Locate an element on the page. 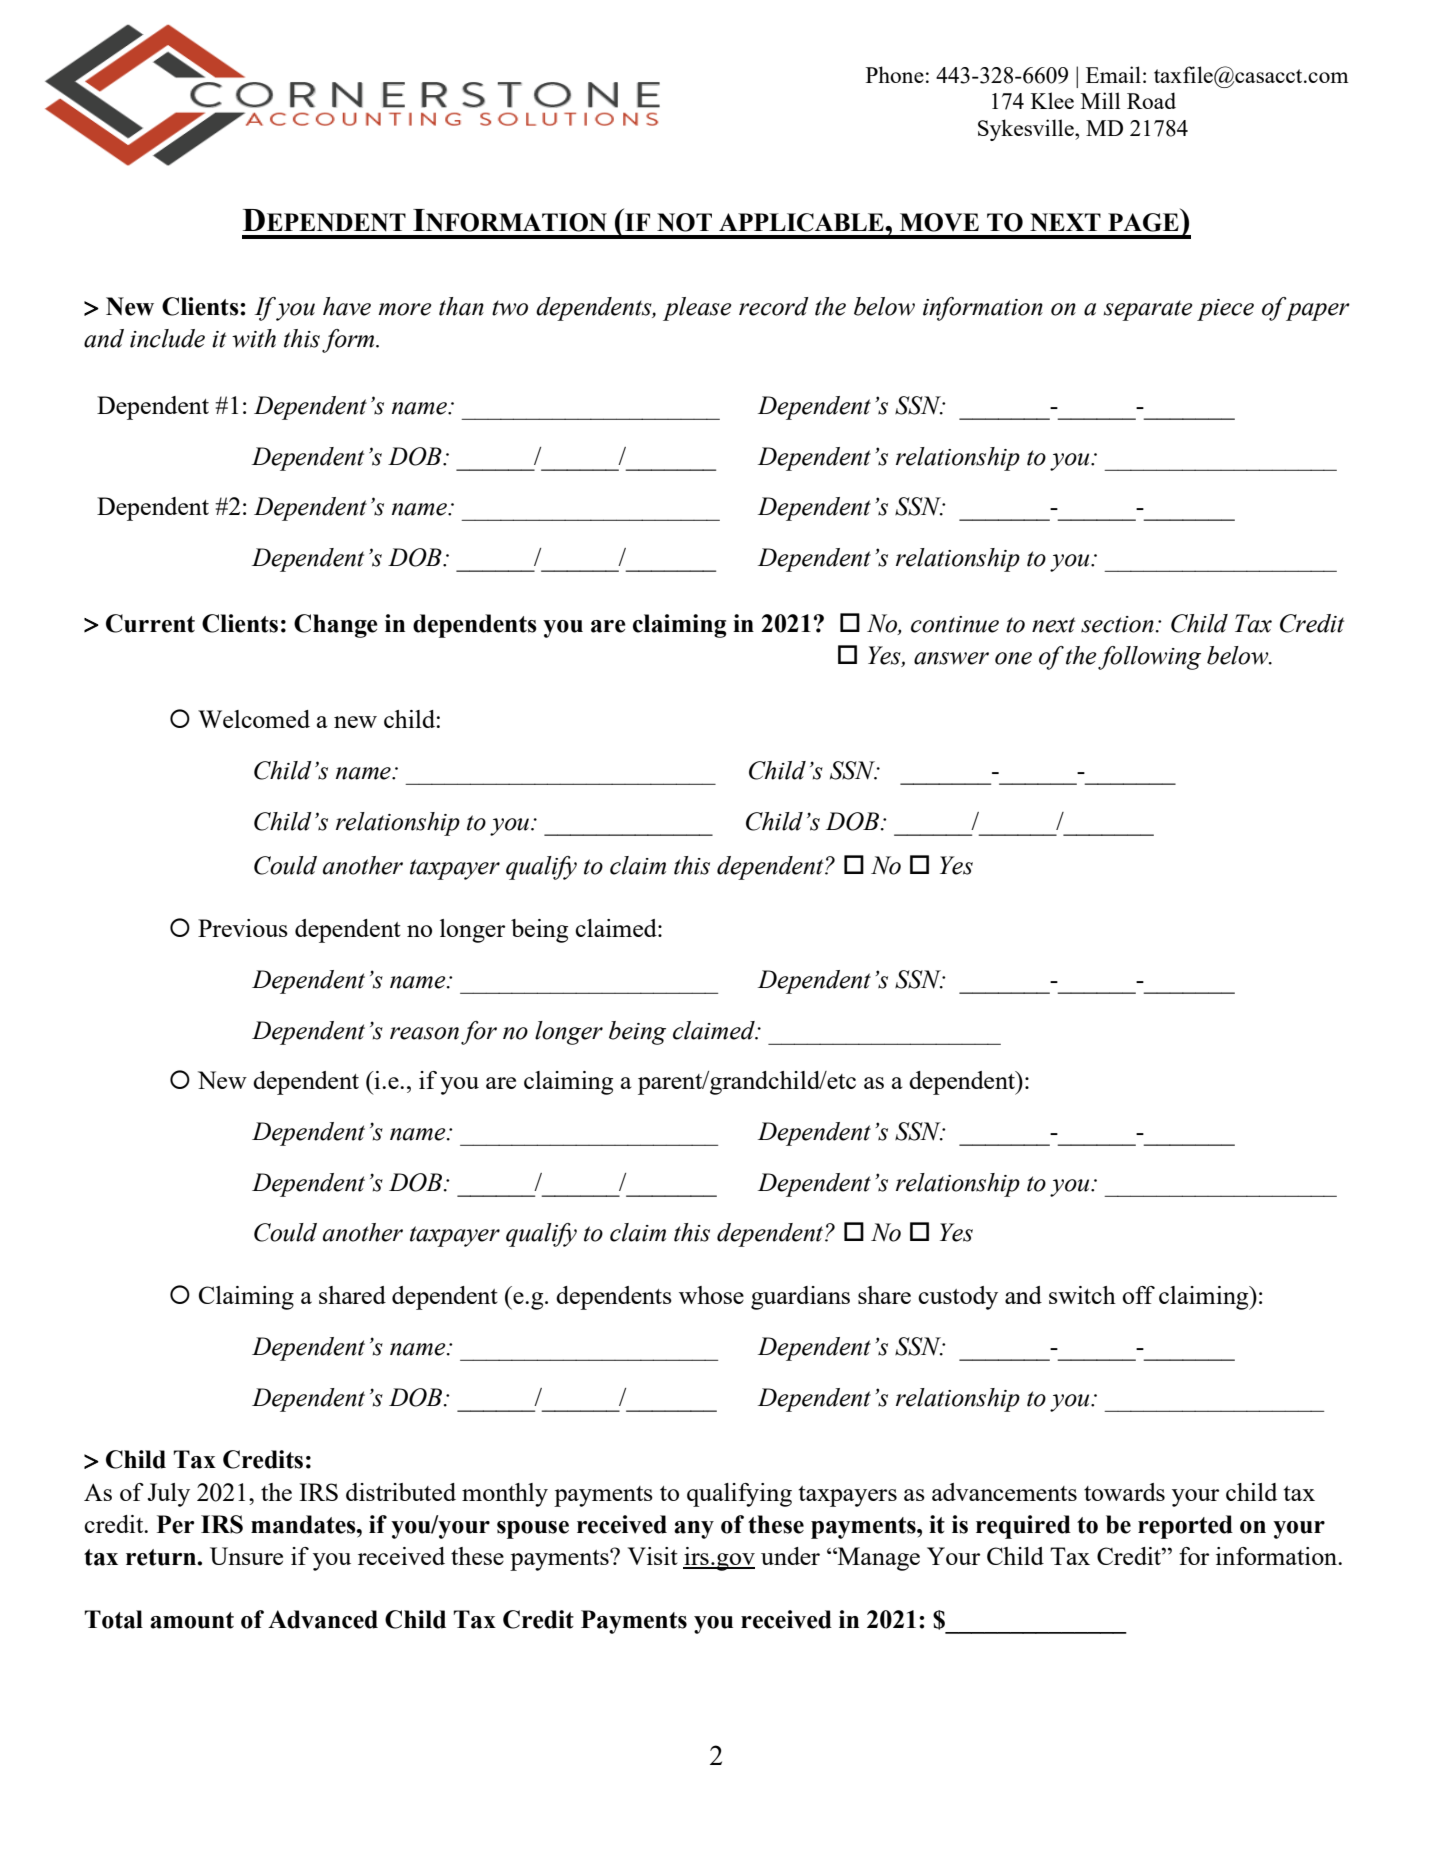 The image size is (1433, 1854). answer is located at coordinates (951, 658).
